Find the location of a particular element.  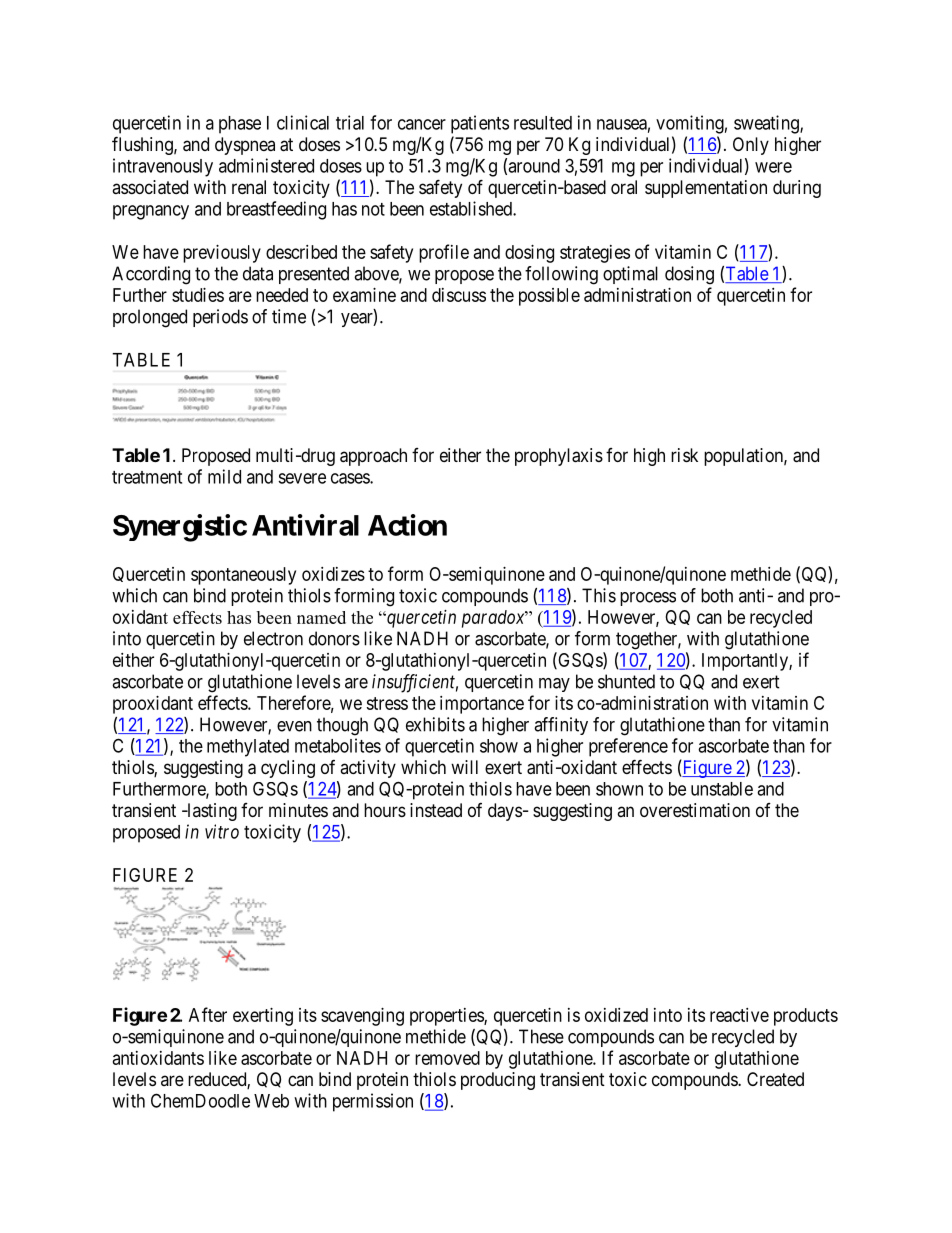

risk is located at coordinates (684, 455).
